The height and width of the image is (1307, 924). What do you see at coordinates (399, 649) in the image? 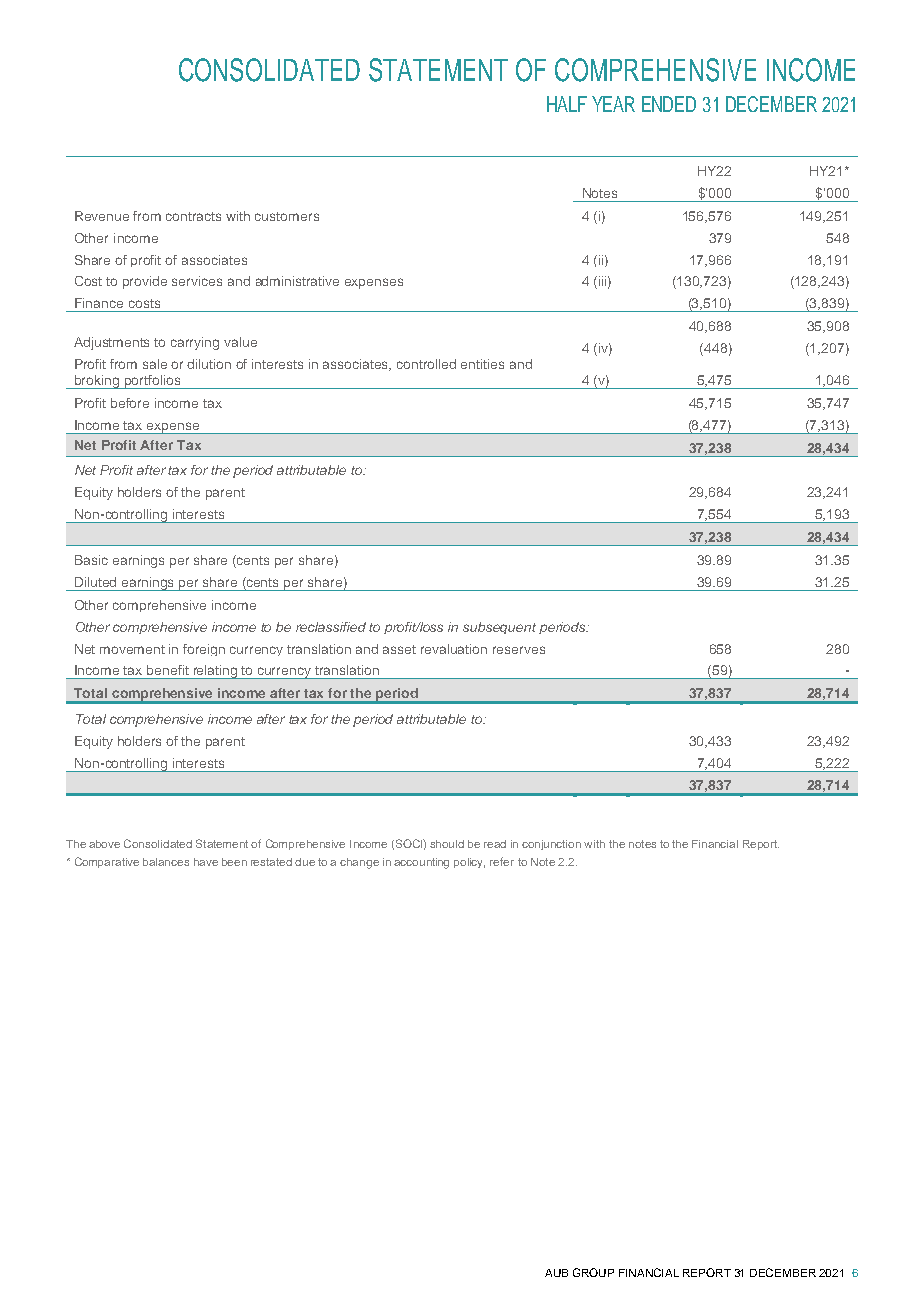
I see `asset` at bounding box center [399, 649].
